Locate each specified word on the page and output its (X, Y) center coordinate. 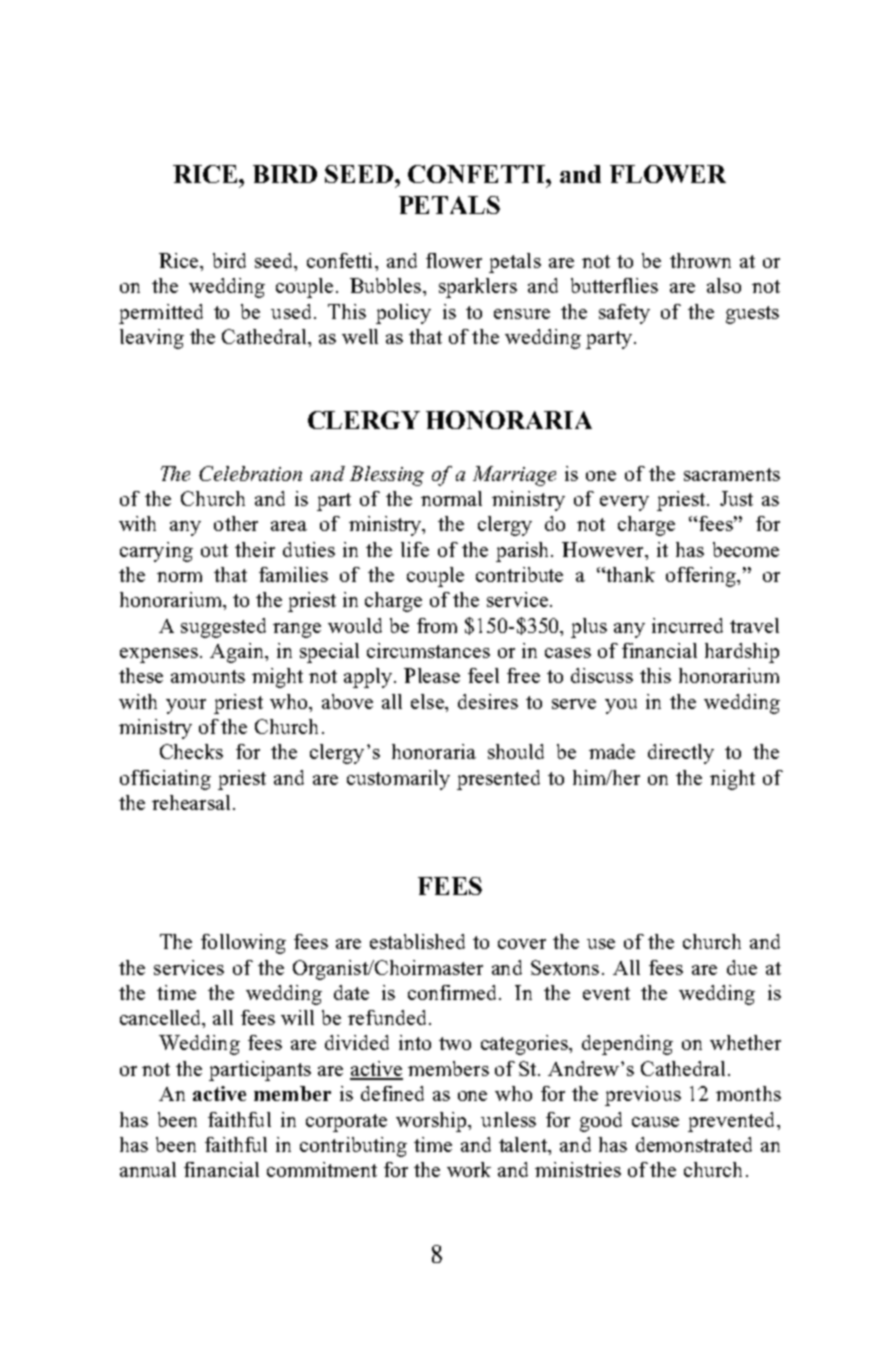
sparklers (478, 288)
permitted (161, 314)
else (428, 701)
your (186, 706)
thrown (700, 260)
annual (148, 1169)
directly (681, 754)
